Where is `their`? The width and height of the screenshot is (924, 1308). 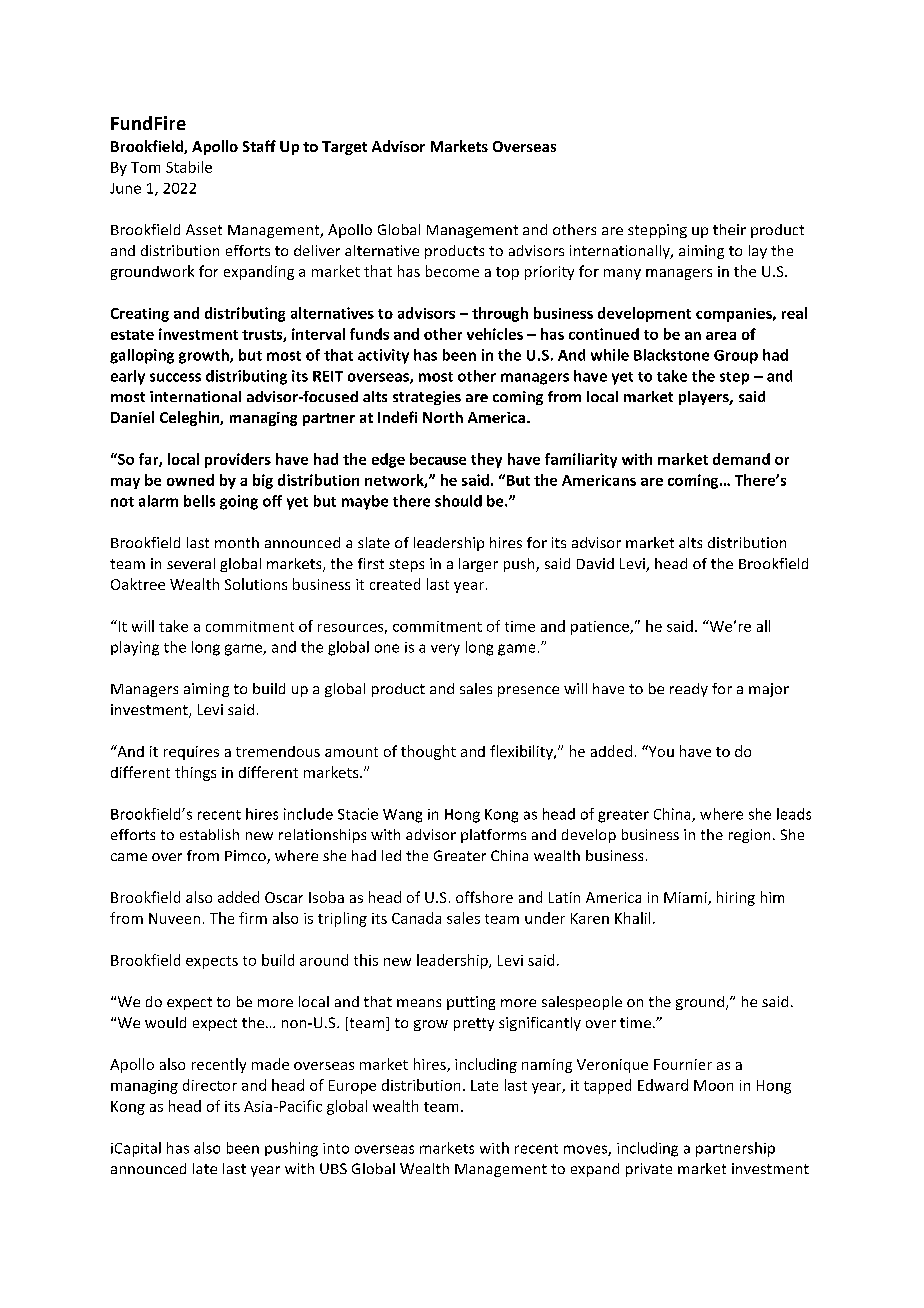 their is located at coordinates (729, 229).
